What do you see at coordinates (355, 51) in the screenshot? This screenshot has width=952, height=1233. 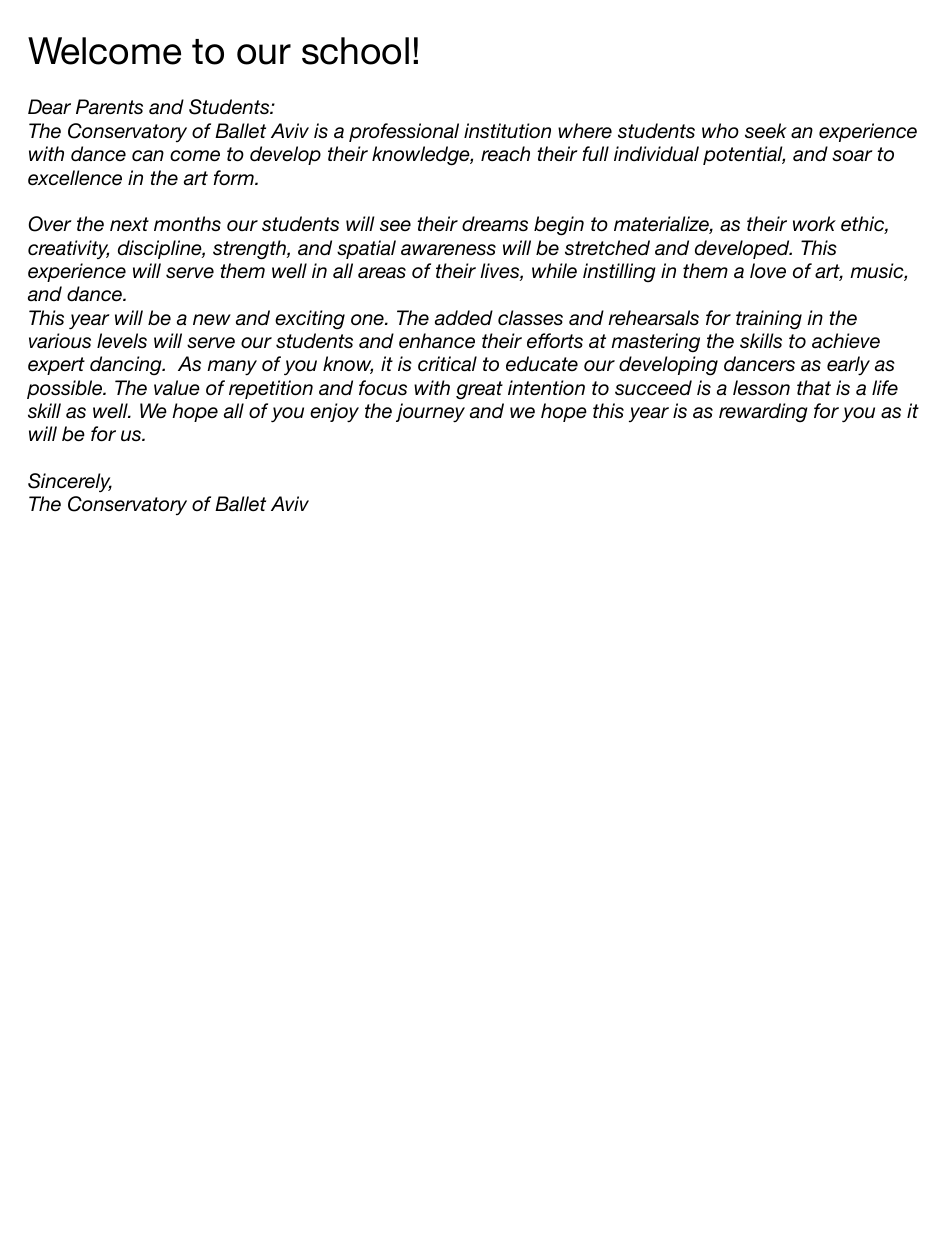 I see `school` at bounding box center [355, 51].
